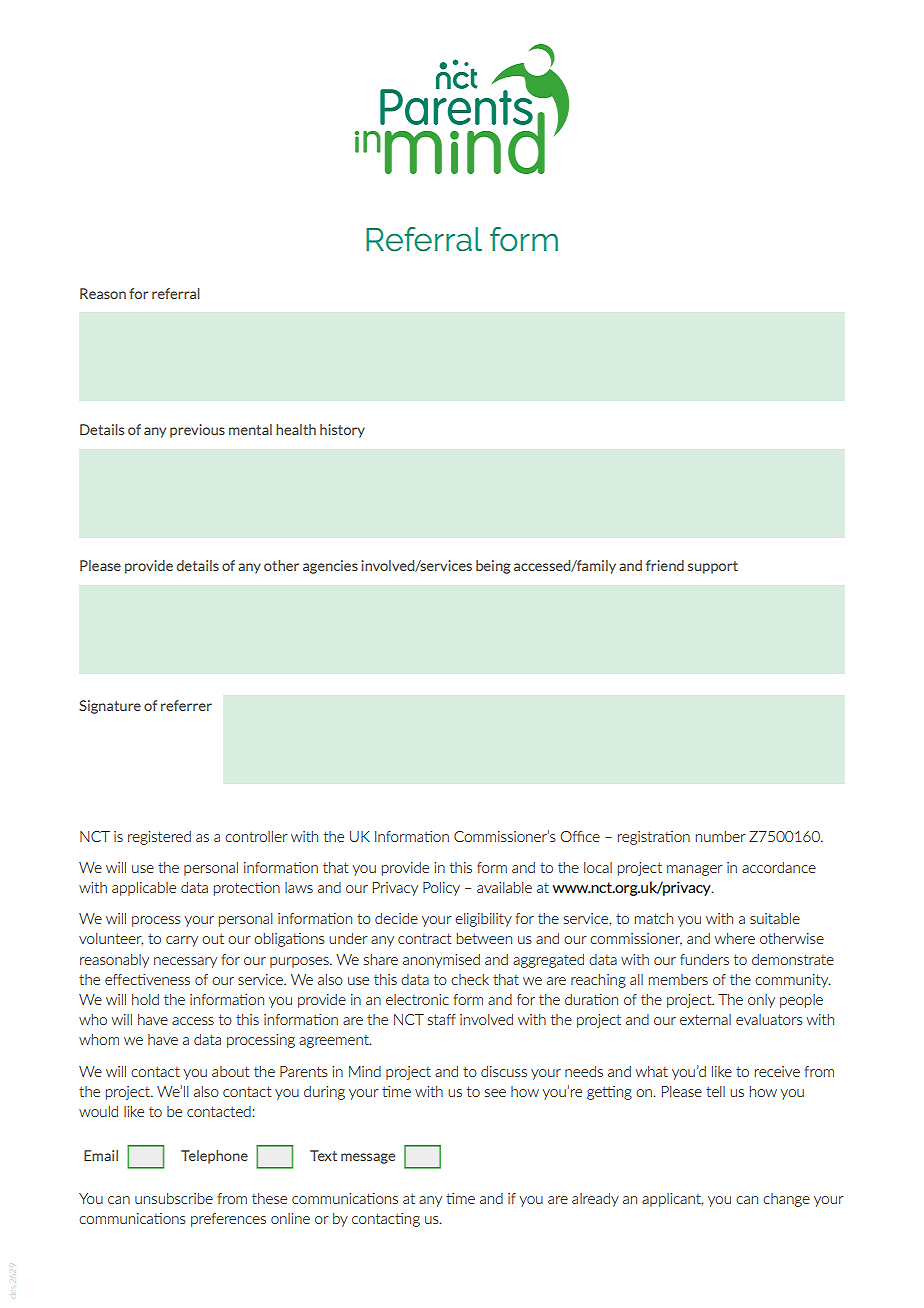  I want to click on being, so click(493, 567).
